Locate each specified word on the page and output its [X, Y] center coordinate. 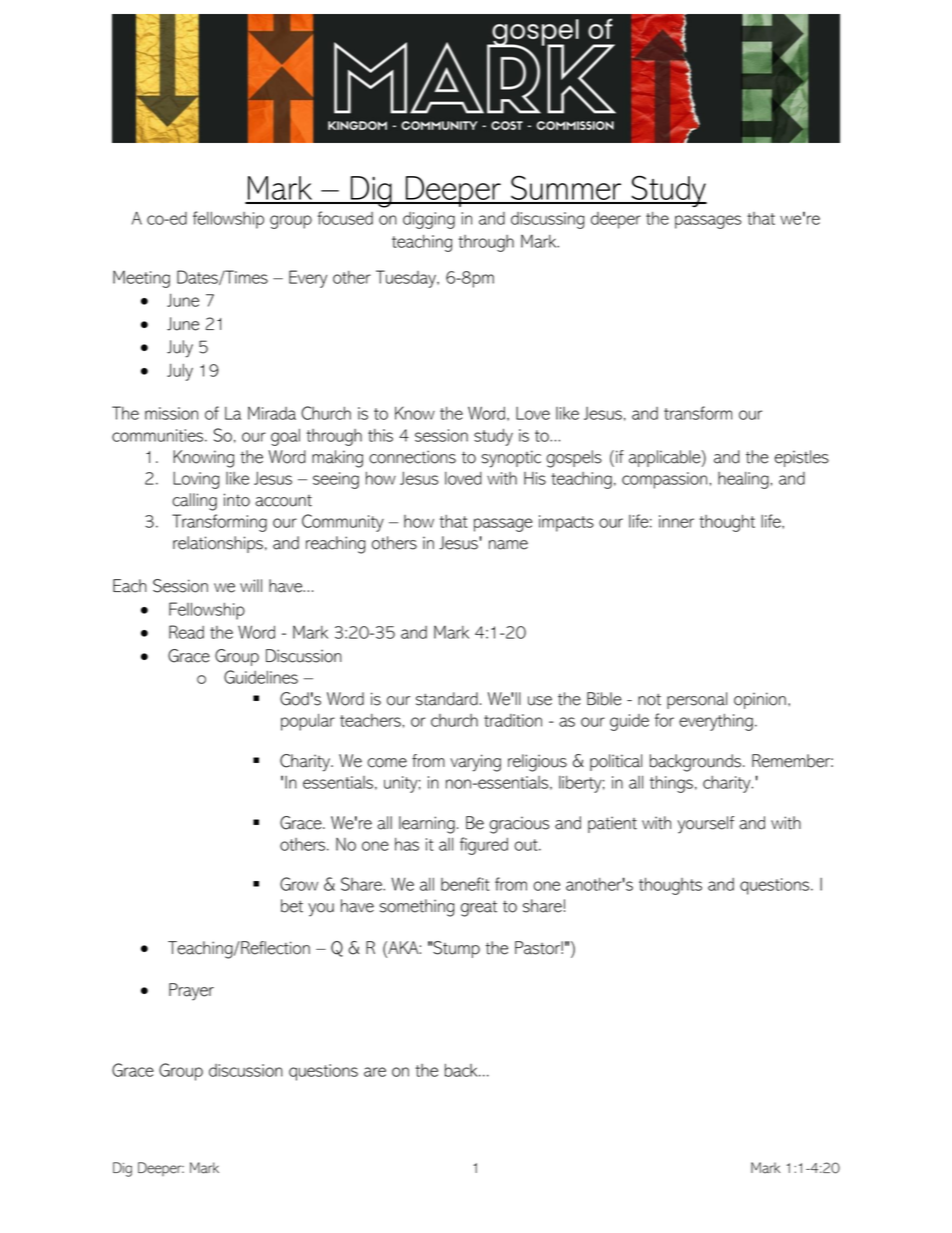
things [671, 784]
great [479, 908]
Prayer [191, 992]
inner [676, 521]
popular [308, 722]
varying [475, 763]
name [508, 545]
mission [171, 413]
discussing [547, 220]
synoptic [511, 459]
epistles [801, 458]
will [251, 585]
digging [429, 220]
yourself [705, 825]
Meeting [141, 279]
